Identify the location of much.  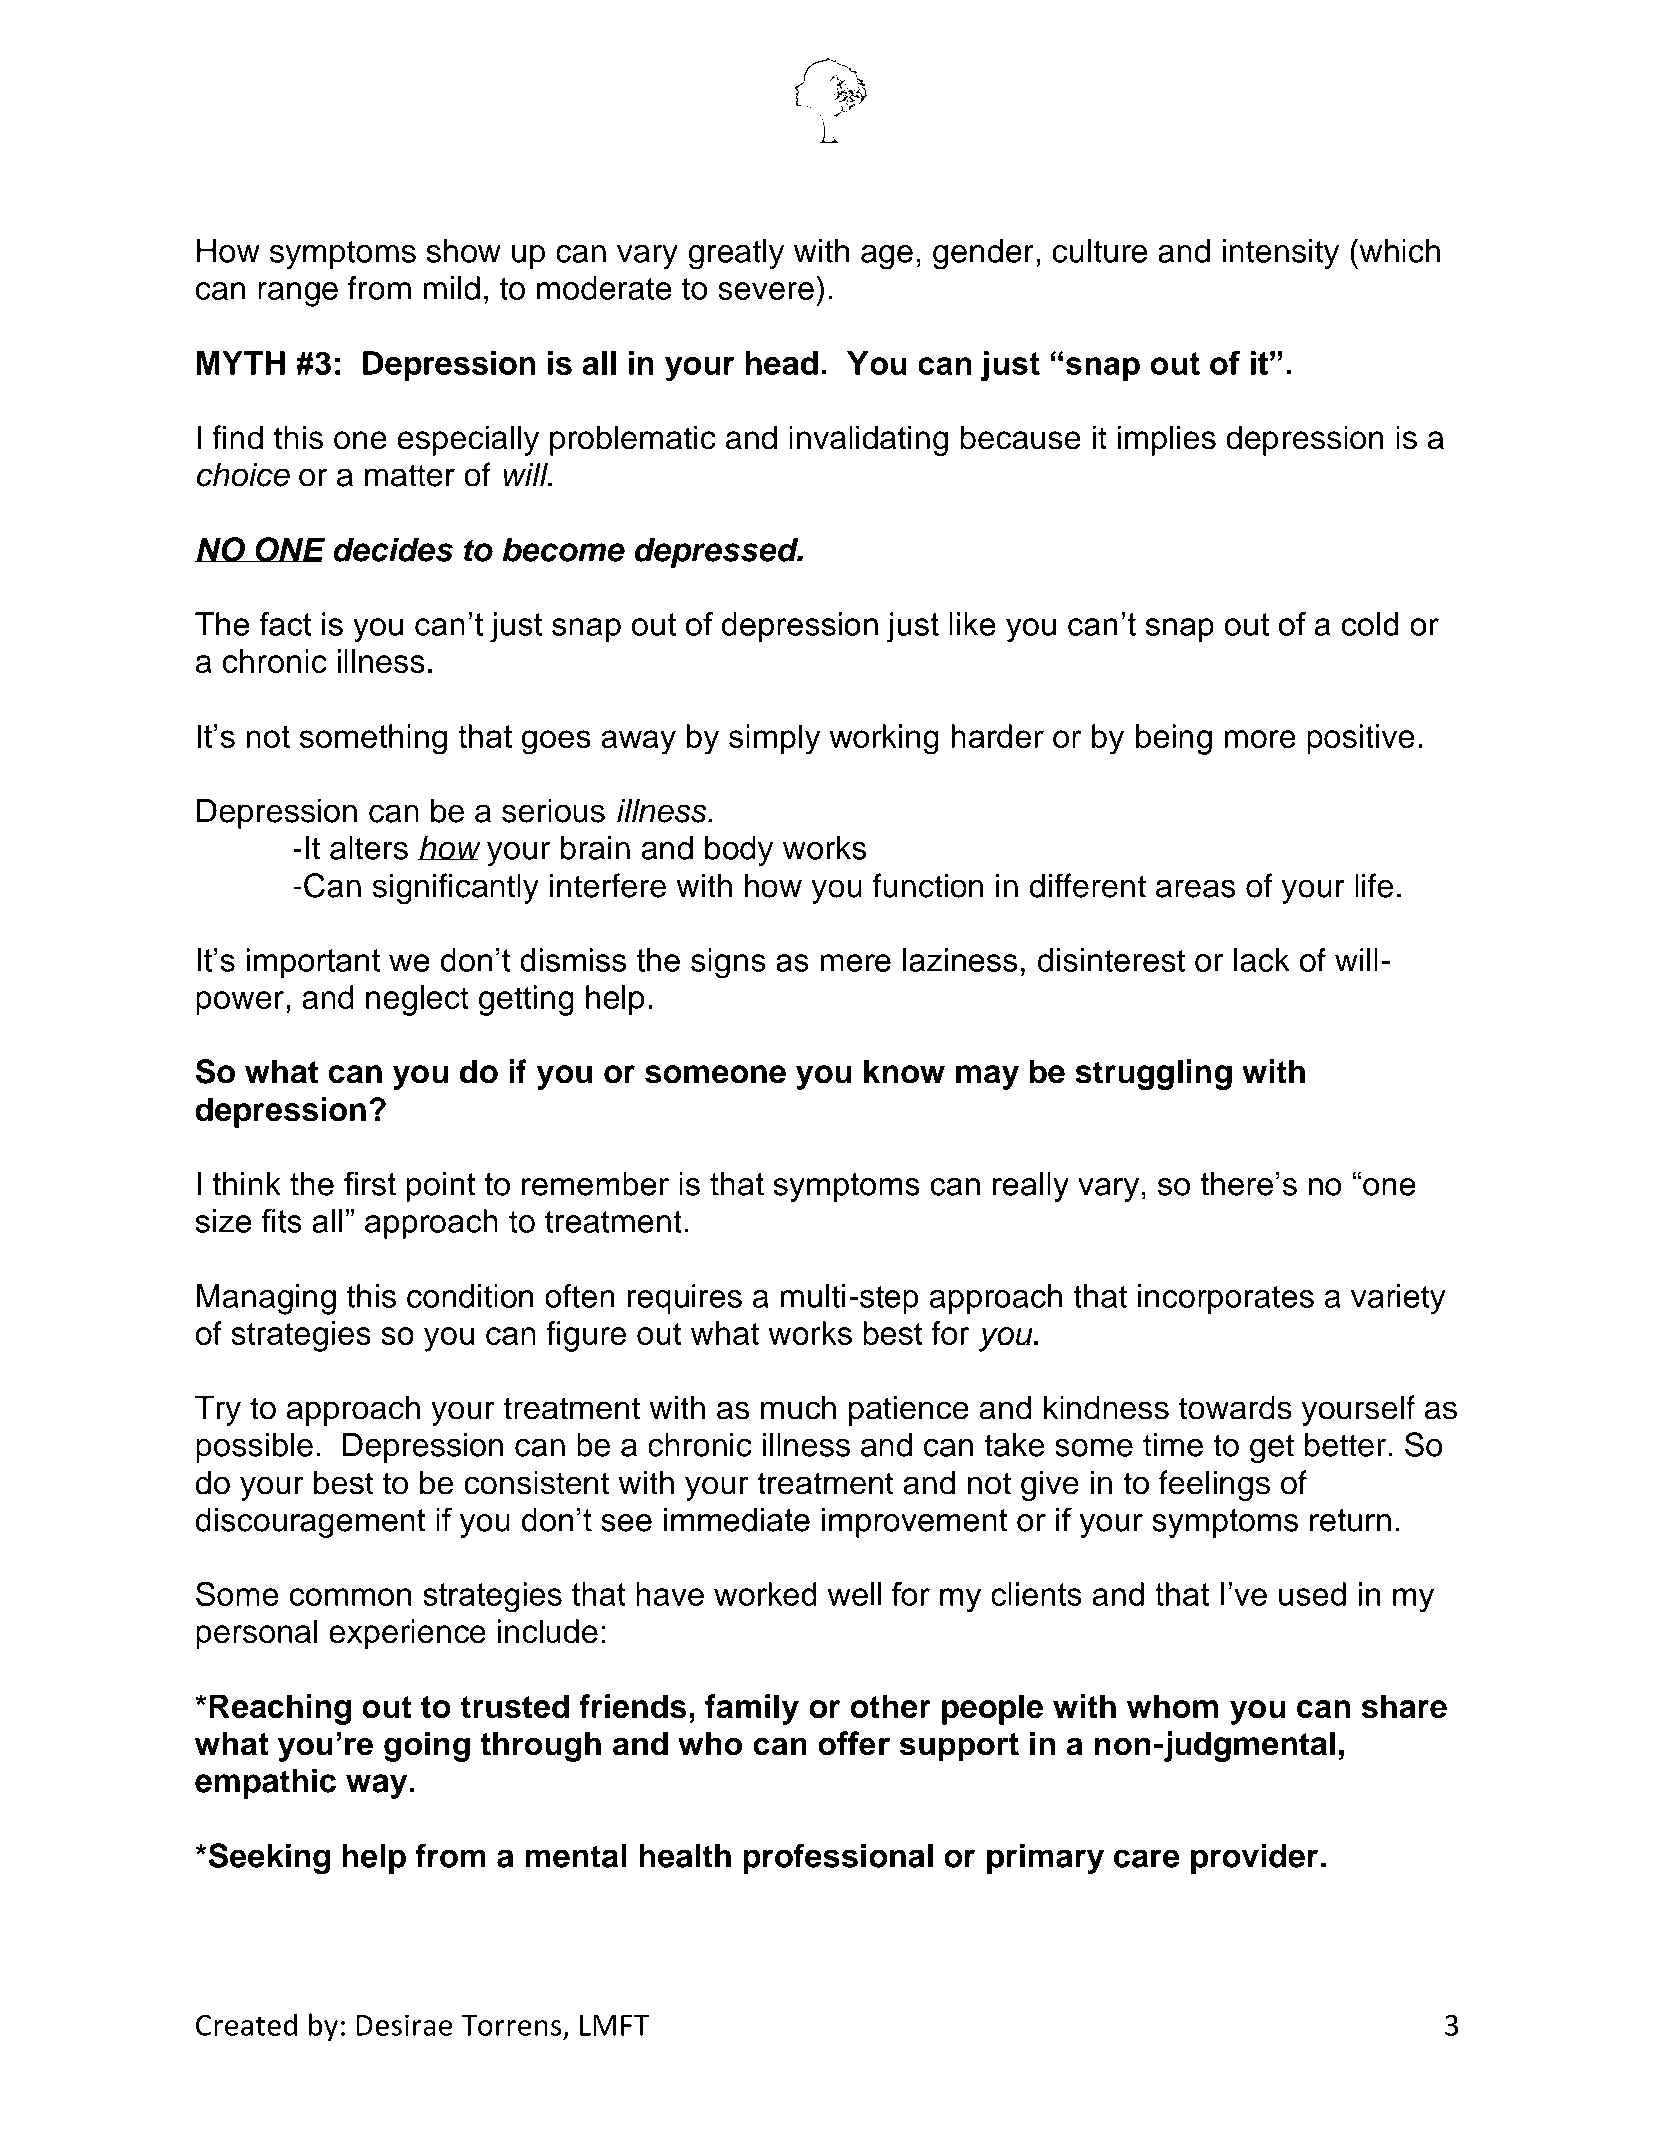
(798, 1407).
